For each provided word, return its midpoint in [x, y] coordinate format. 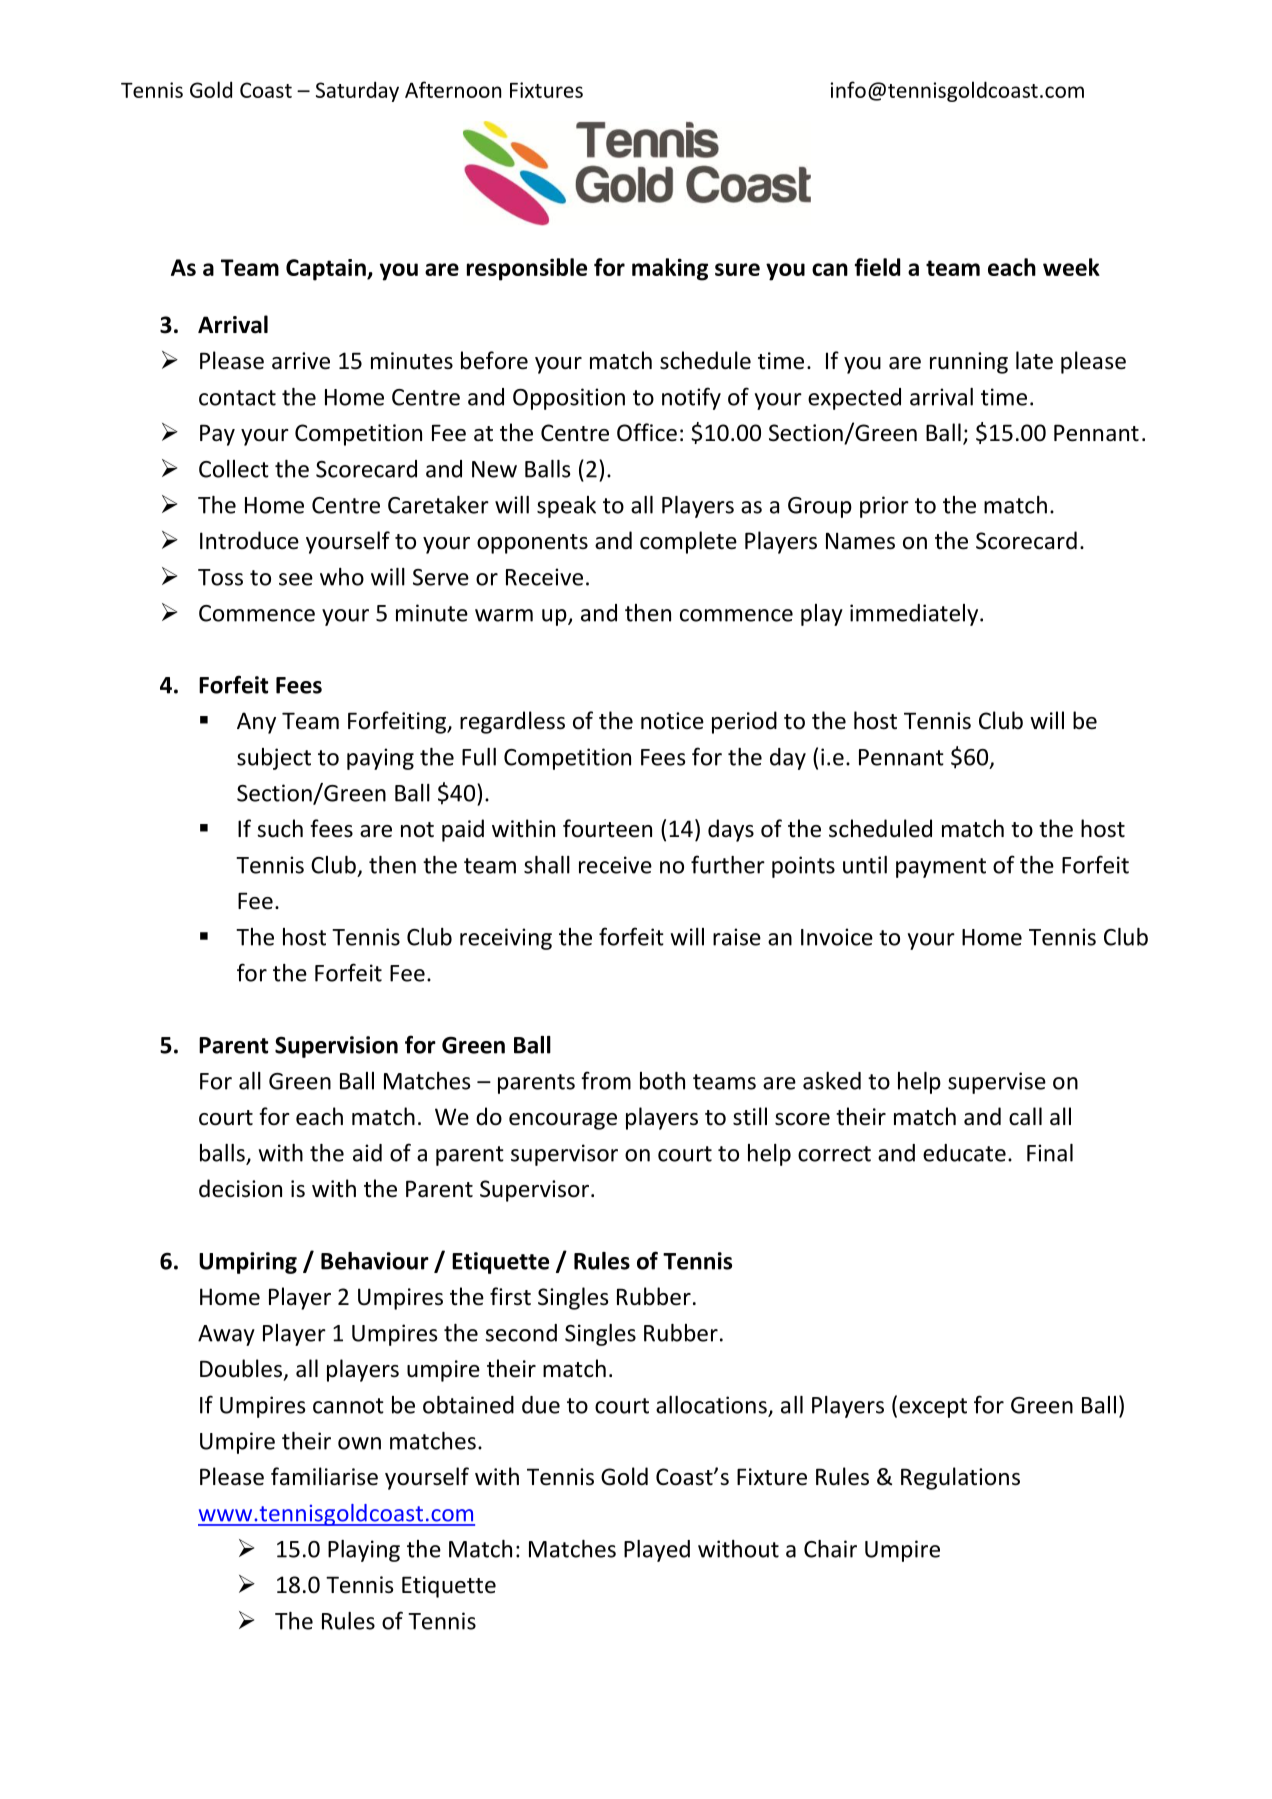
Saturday [357, 91]
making [670, 269]
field [877, 267]
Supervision [336, 1047]
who [342, 577]
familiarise [324, 1476]
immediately [915, 615]
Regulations [960, 1478]
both [662, 1081]
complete [688, 542]
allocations [712, 1406]
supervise [997, 1083]
